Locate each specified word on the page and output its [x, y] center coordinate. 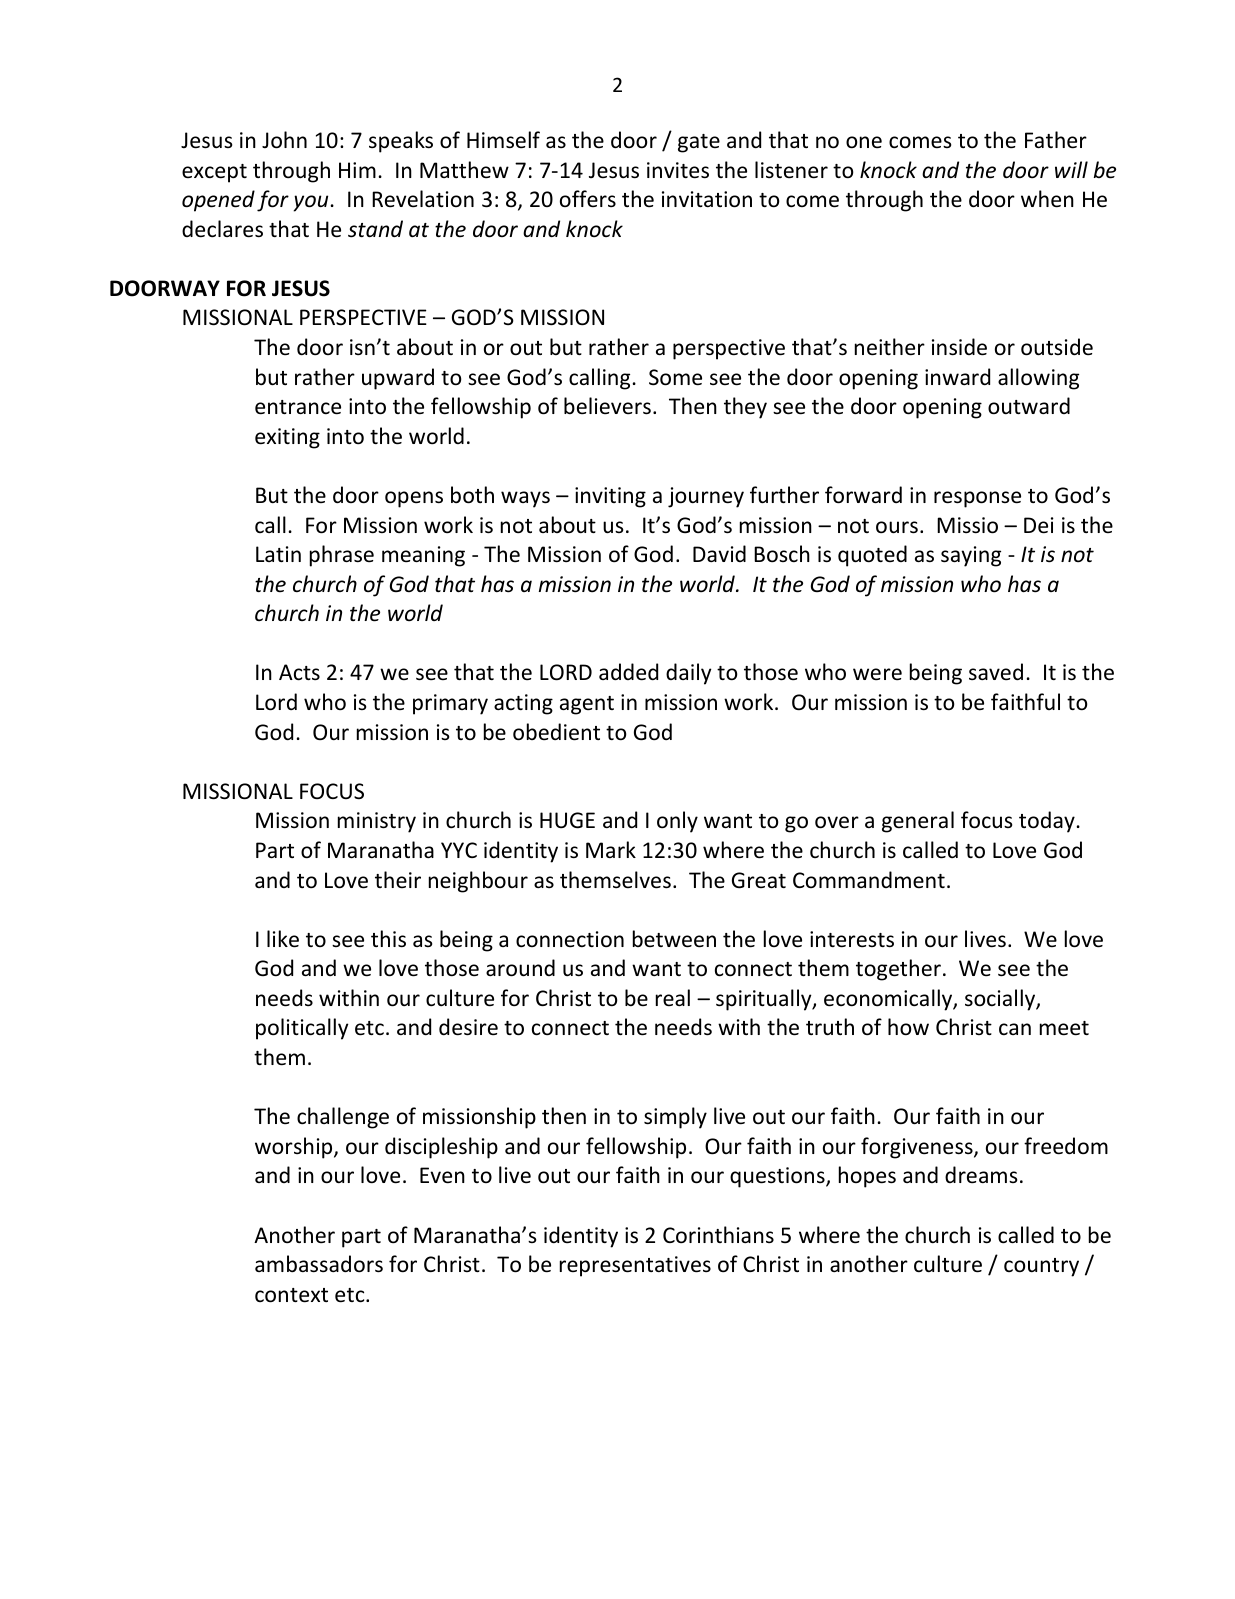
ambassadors [319, 1264]
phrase [342, 556]
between [674, 939]
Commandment [869, 879]
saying [971, 556]
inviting [610, 497]
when [1047, 199]
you [310, 203]
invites [678, 170]
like [283, 939]
